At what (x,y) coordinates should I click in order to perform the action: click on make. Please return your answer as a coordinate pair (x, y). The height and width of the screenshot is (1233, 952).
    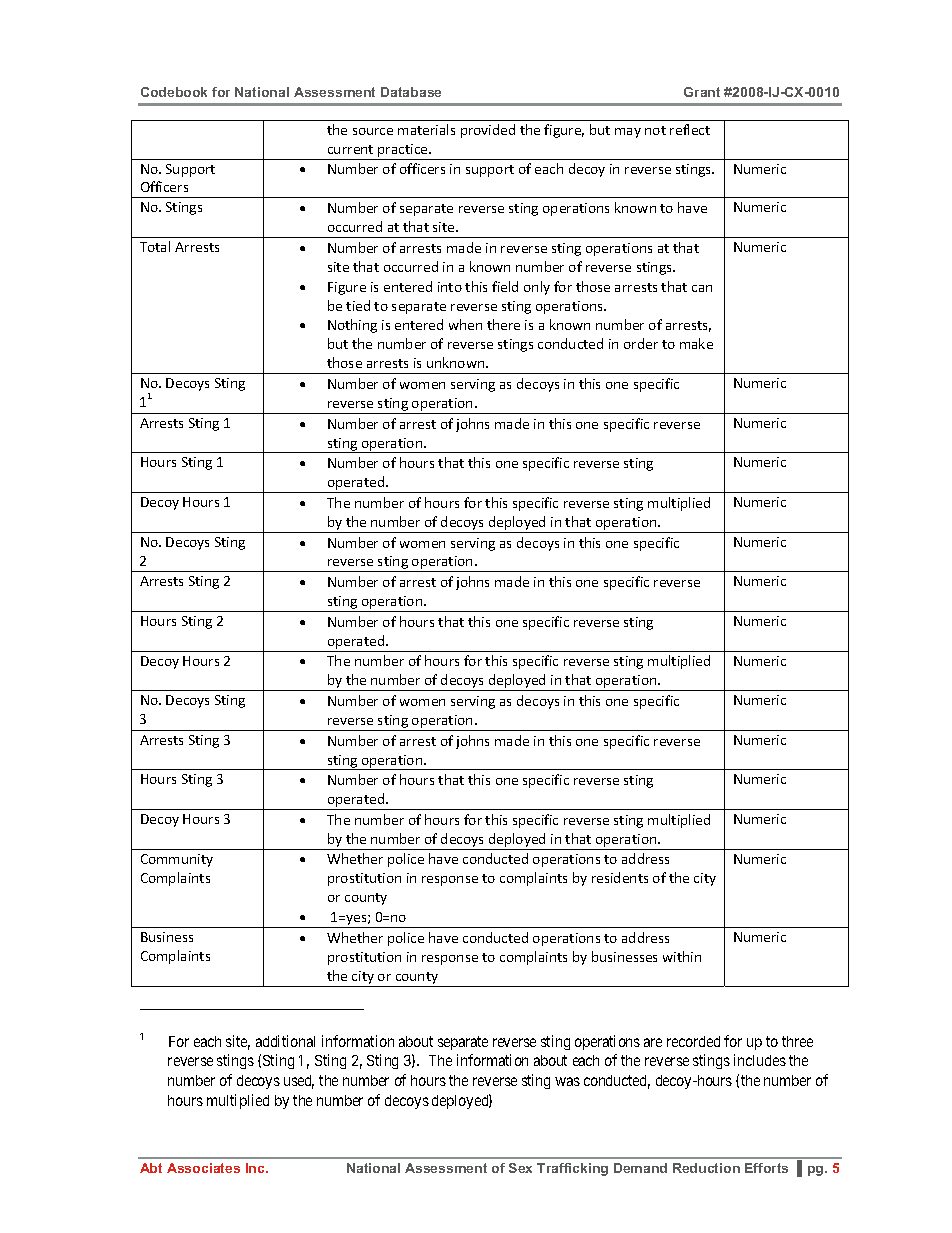
    Looking at the image, I should click on (696, 343).
